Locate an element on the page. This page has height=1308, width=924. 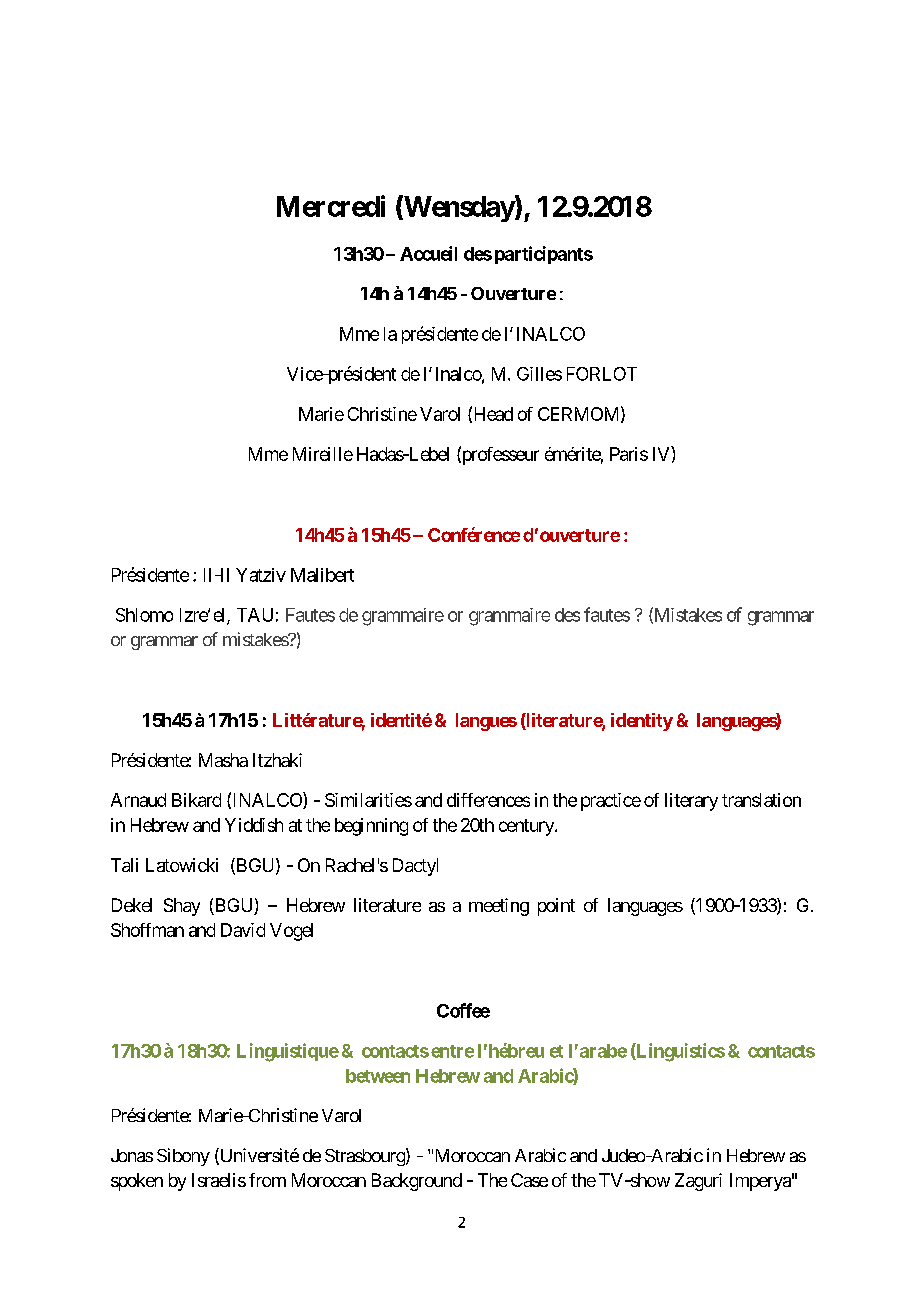
spoken is located at coordinates (137, 1182).
